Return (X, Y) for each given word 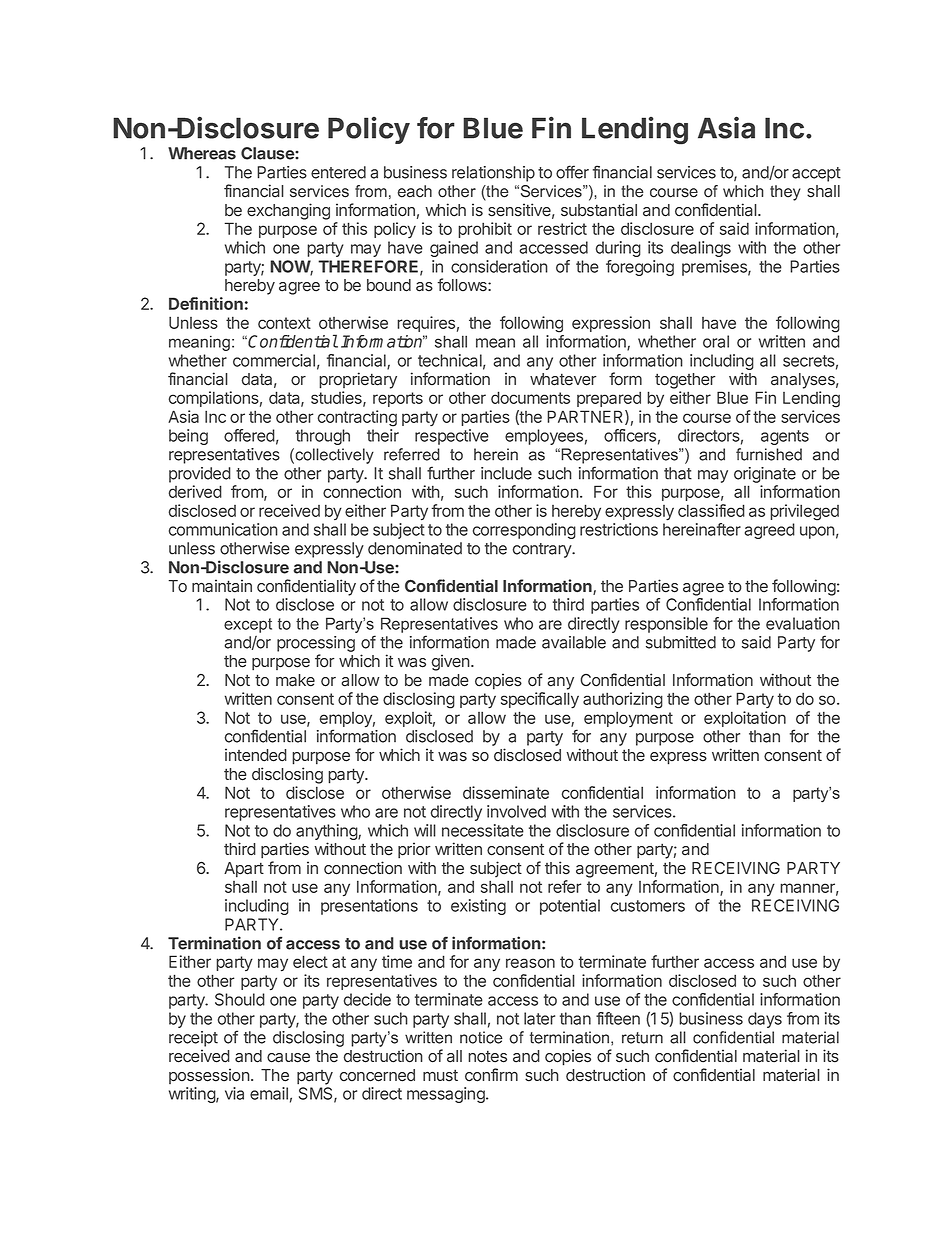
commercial (274, 360)
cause (288, 1058)
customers (648, 906)
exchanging (288, 211)
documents (530, 397)
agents (785, 437)
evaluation (803, 623)
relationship (493, 174)
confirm (491, 1075)
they (785, 193)
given (450, 662)
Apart (244, 870)
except (248, 625)
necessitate (483, 830)
